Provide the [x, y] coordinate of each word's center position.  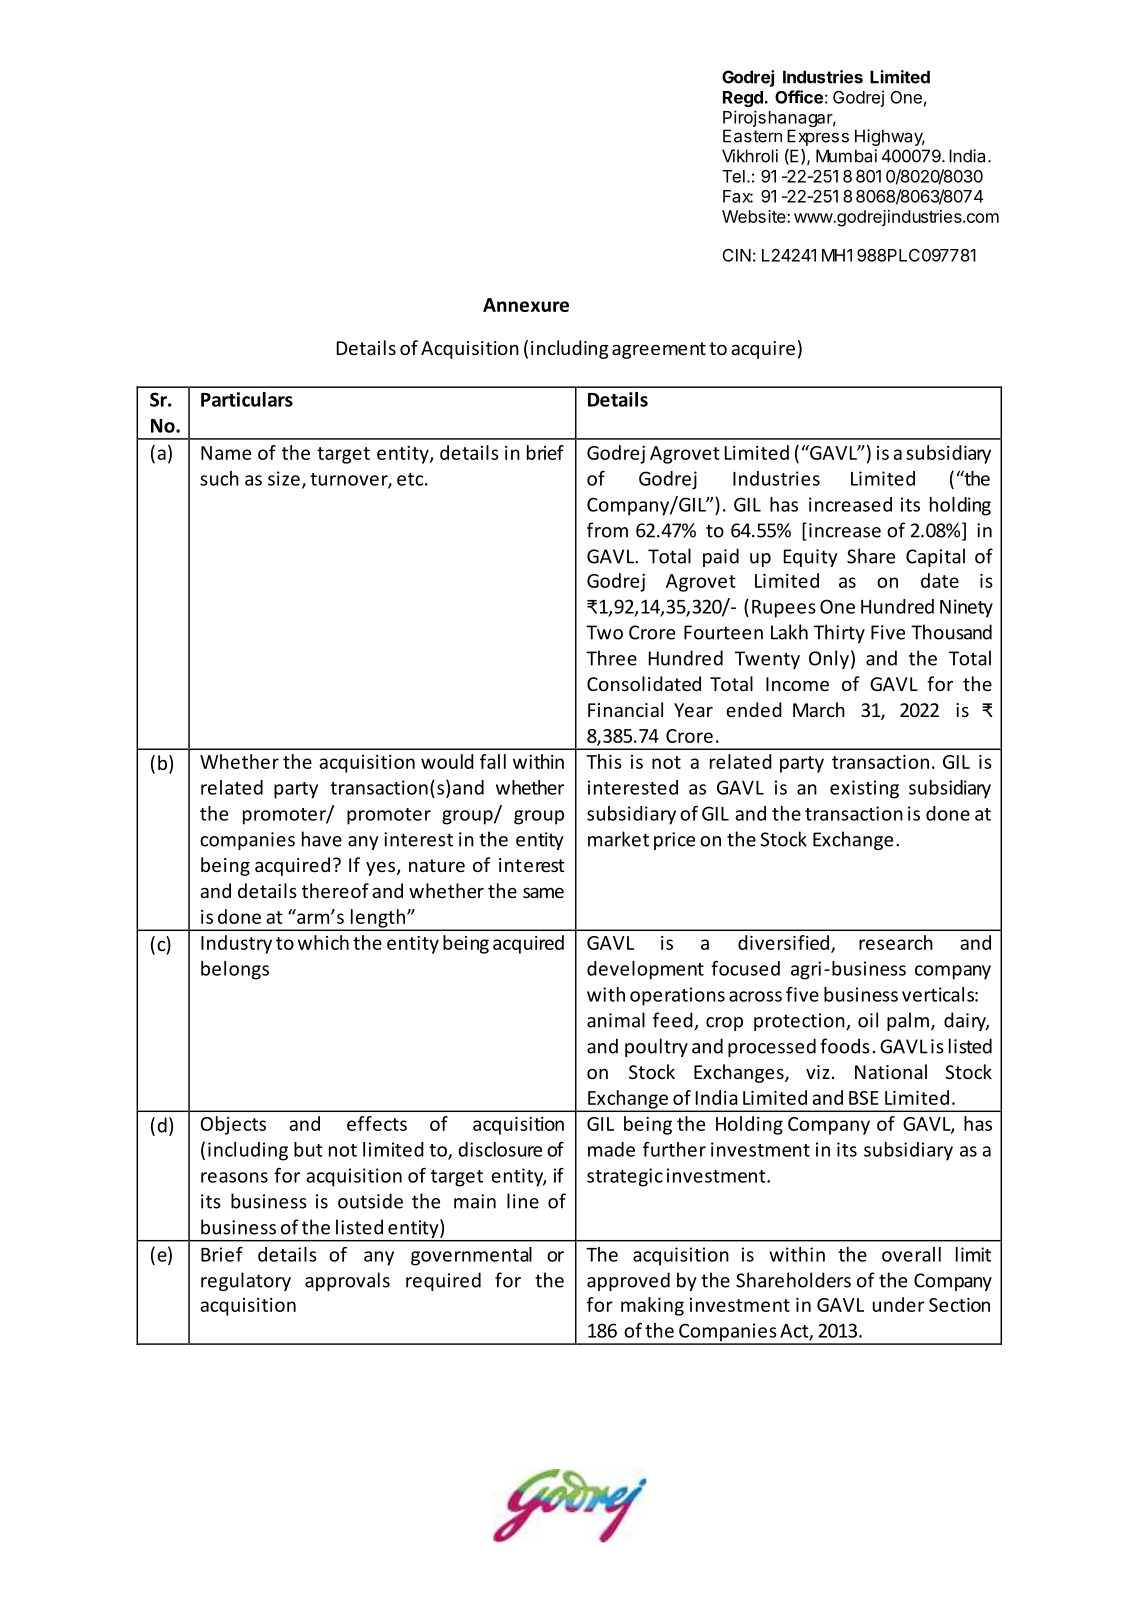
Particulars [247, 399]
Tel [733, 176]
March [819, 709]
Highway [890, 137]
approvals [347, 1281]
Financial [625, 709]
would [447, 761]
